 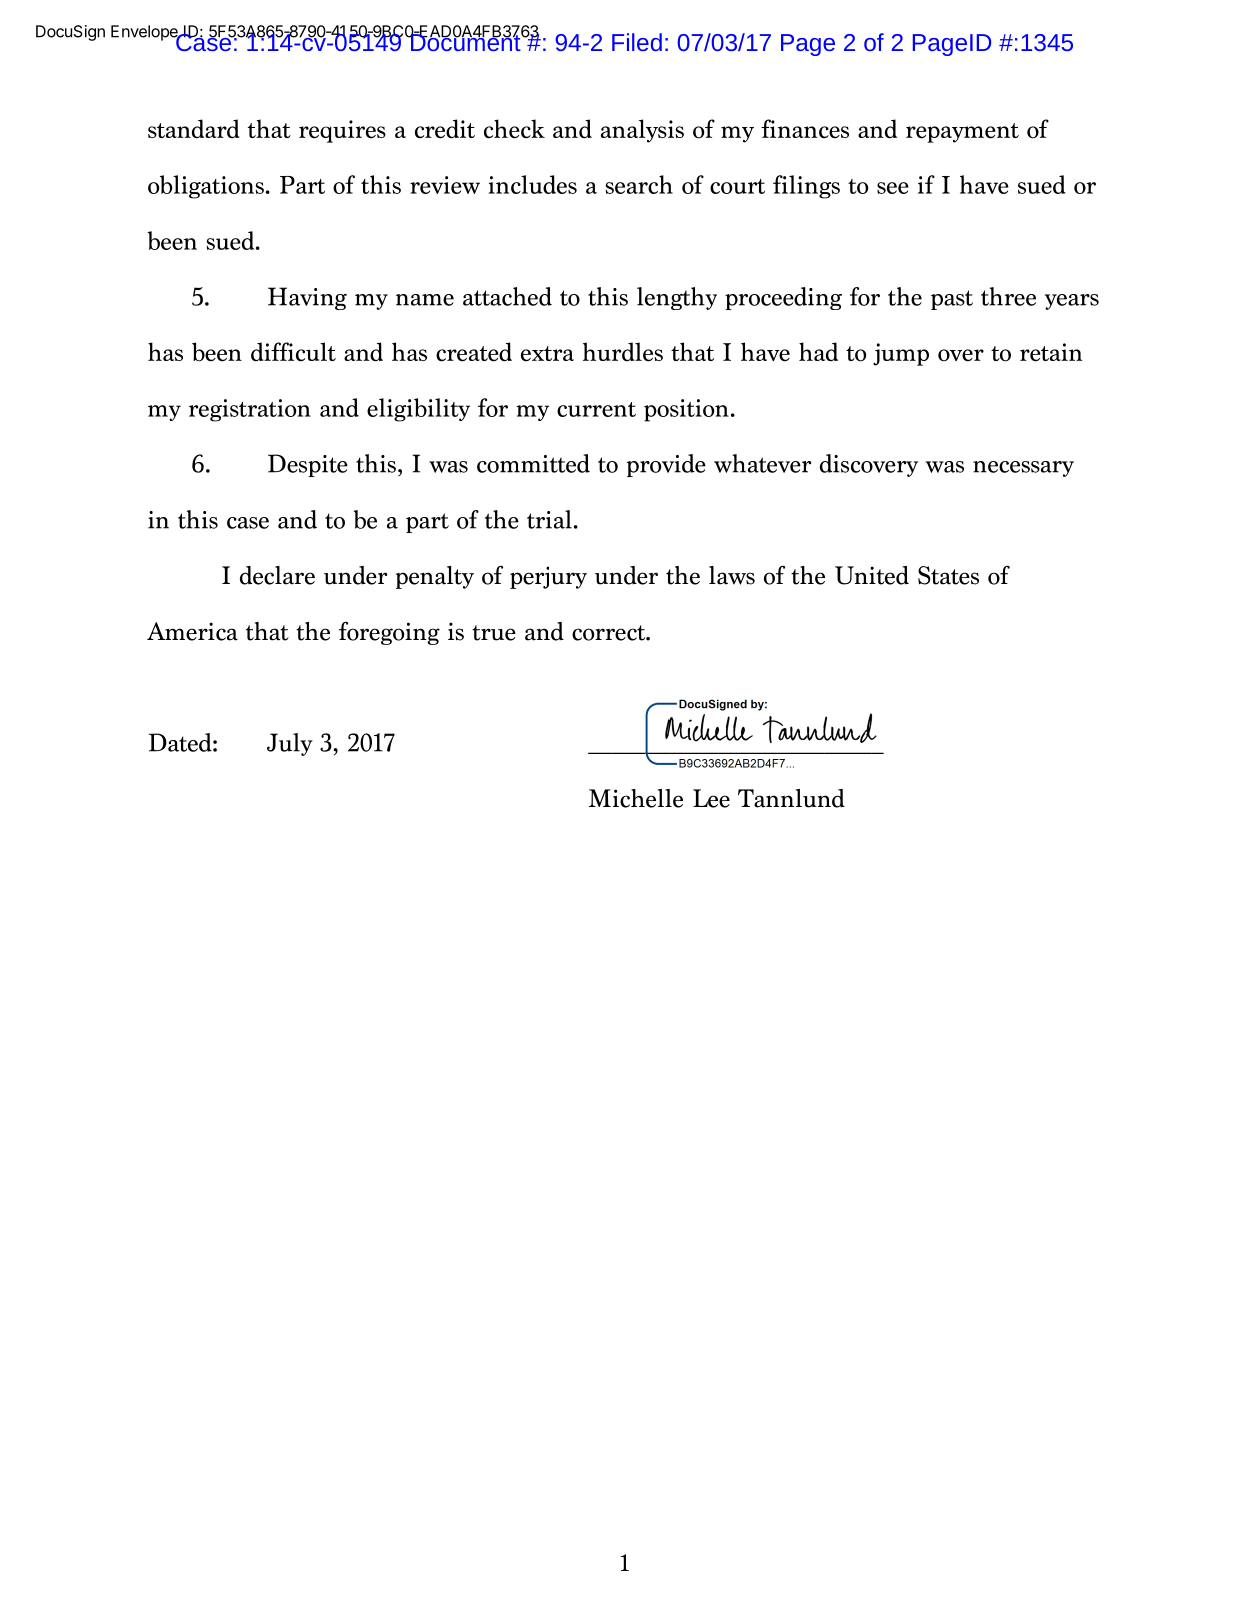 What do you see at coordinates (1023, 469) in the document?
I see `necessary` at bounding box center [1023, 469].
